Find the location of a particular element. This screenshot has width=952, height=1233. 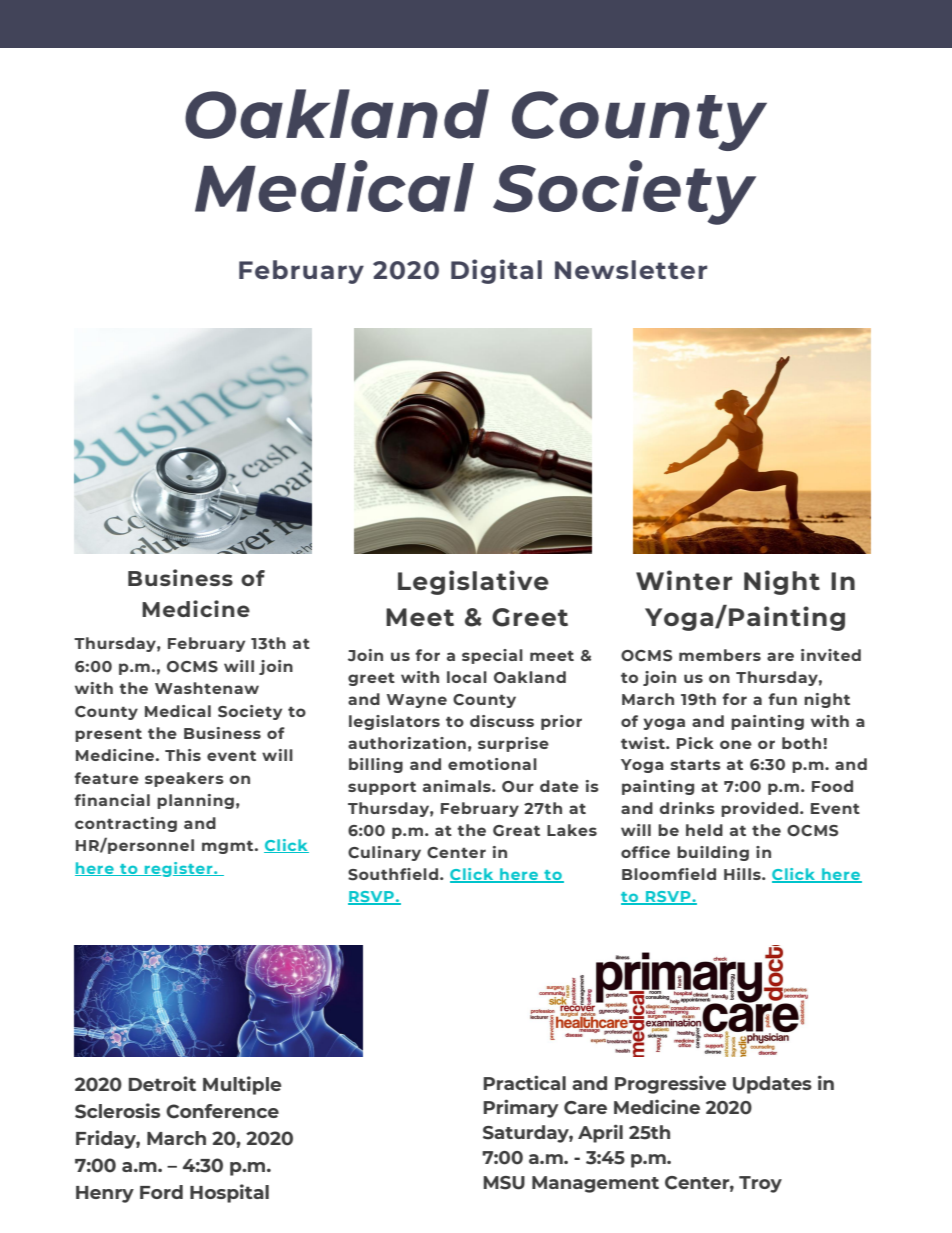

Newsletter is located at coordinates (631, 269).
